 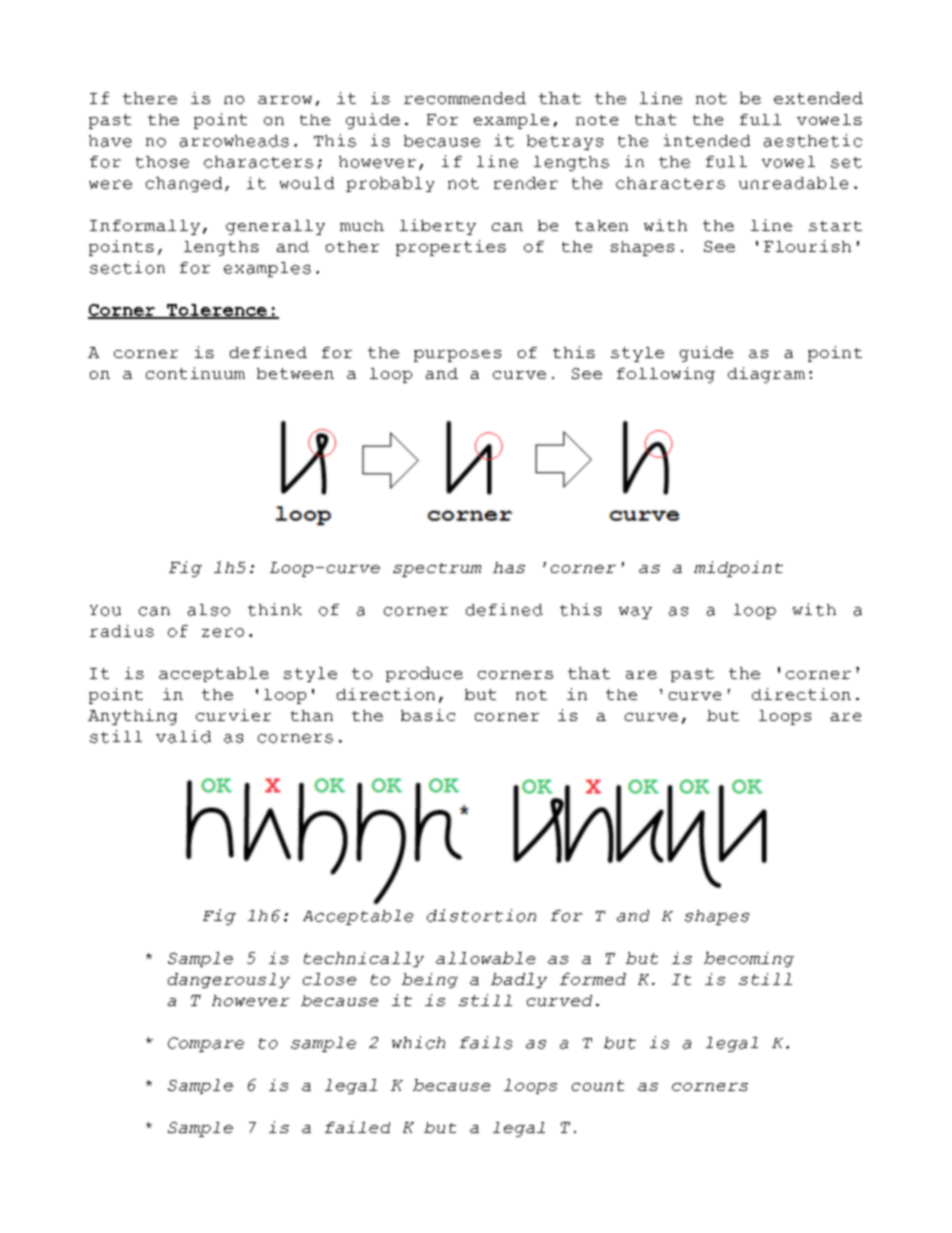 I want to click on those, so click(x=162, y=162).
